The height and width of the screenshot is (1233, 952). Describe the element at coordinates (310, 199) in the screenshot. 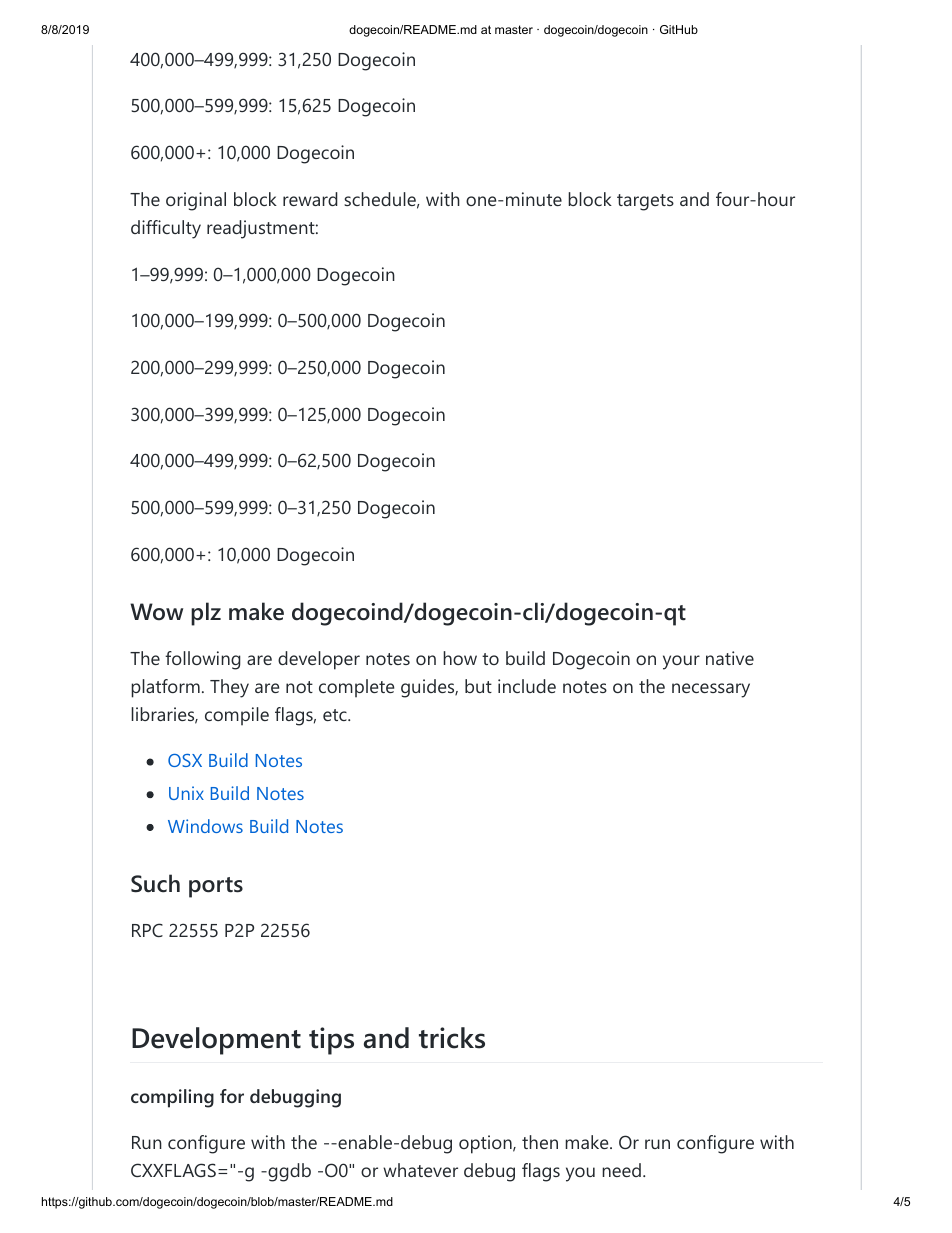

I see `reward` at that location.
